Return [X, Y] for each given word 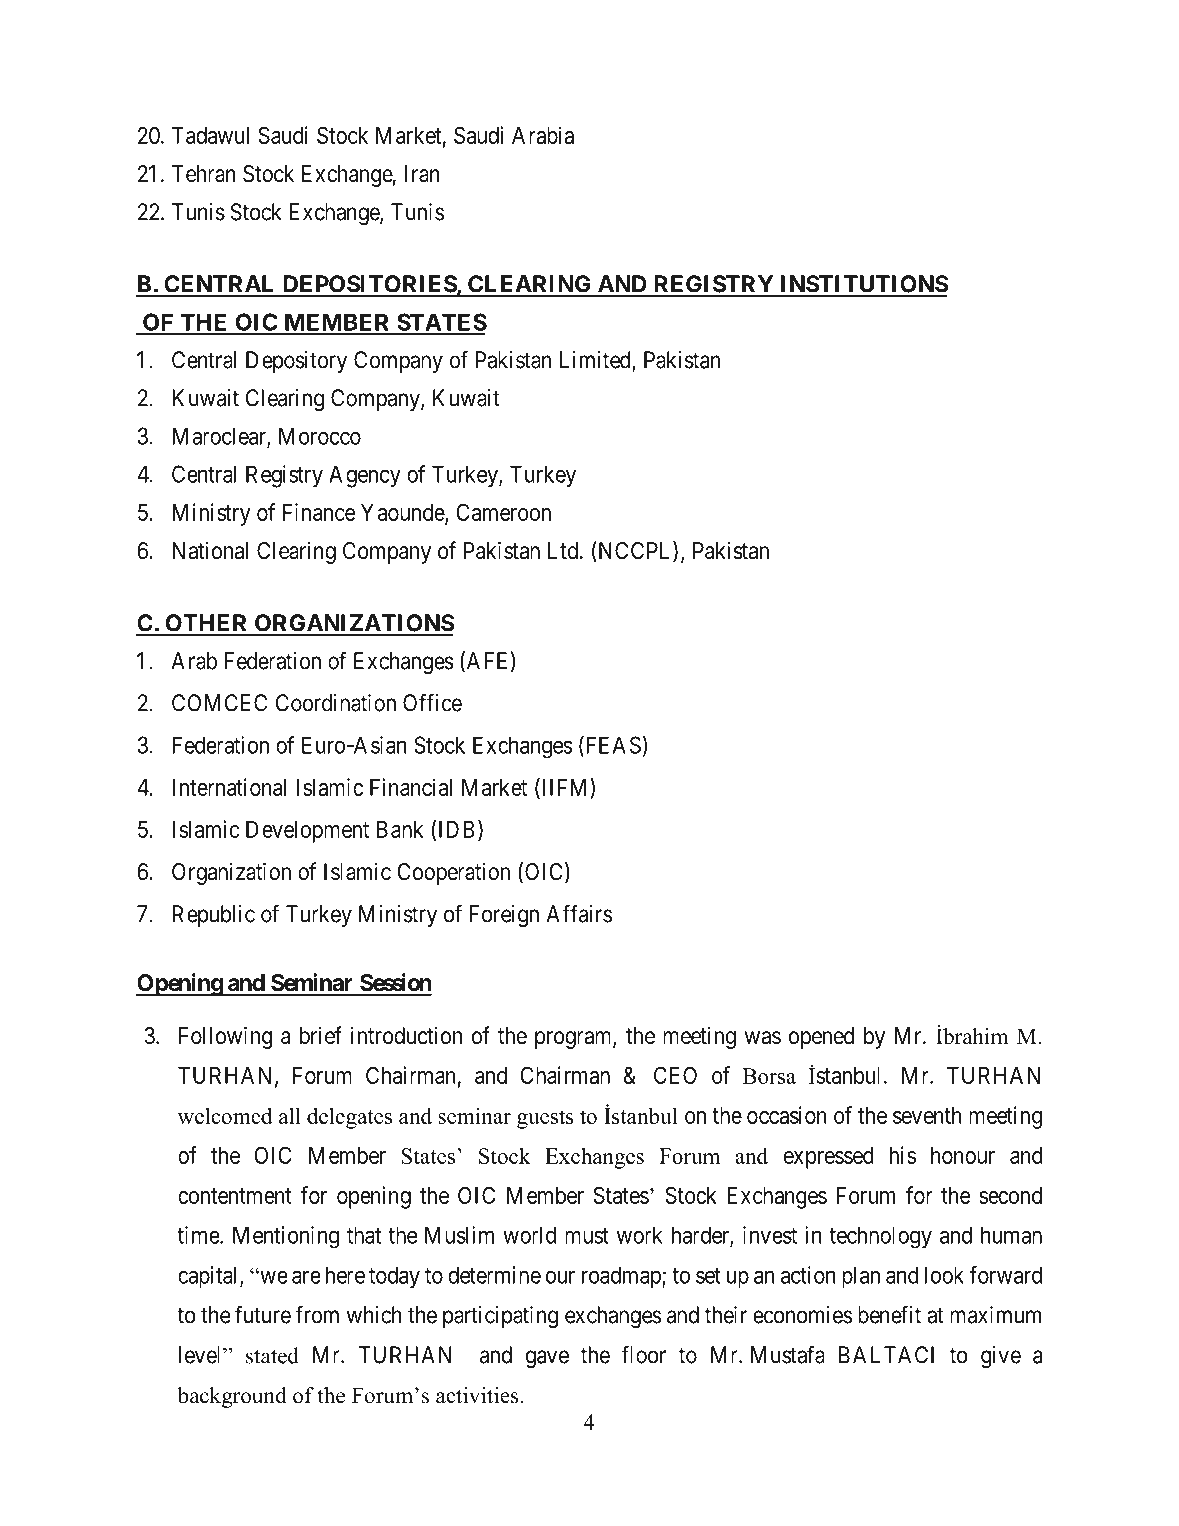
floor [643, 1354]
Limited [596, 361]
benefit [889, 1314]
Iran [422, 174]
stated [272, 1355]
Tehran [204, 174]
